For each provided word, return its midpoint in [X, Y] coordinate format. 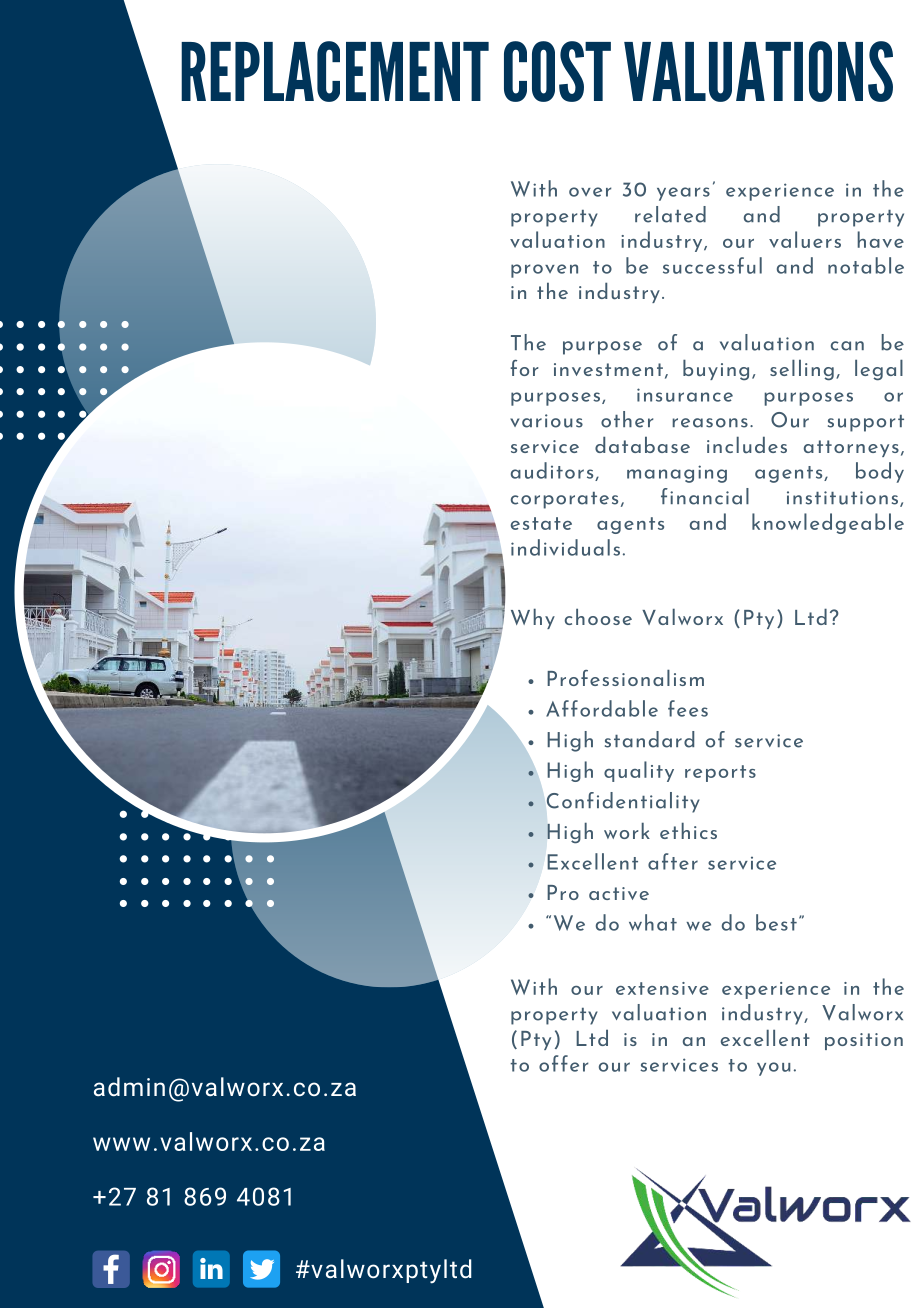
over [590, 192]
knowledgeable [828, 523]
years [683, 194]
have [880, 239]
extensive [662, 988]
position [864, 1041]
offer [563, 1063]
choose [598, 616]
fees [688, 708]
